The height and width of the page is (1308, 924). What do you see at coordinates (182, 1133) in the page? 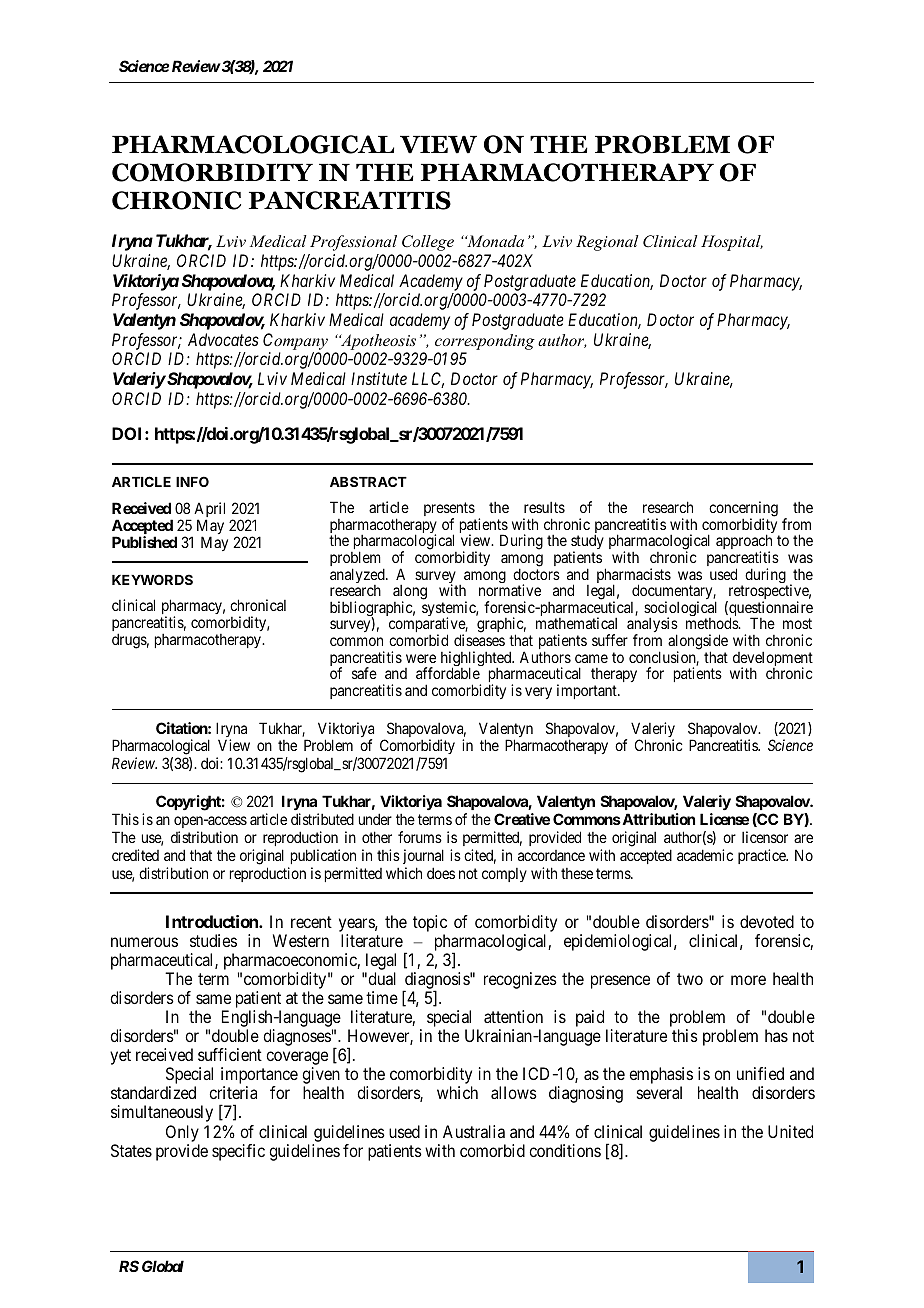
I see `Only` at bounding box center [182, 1133].
